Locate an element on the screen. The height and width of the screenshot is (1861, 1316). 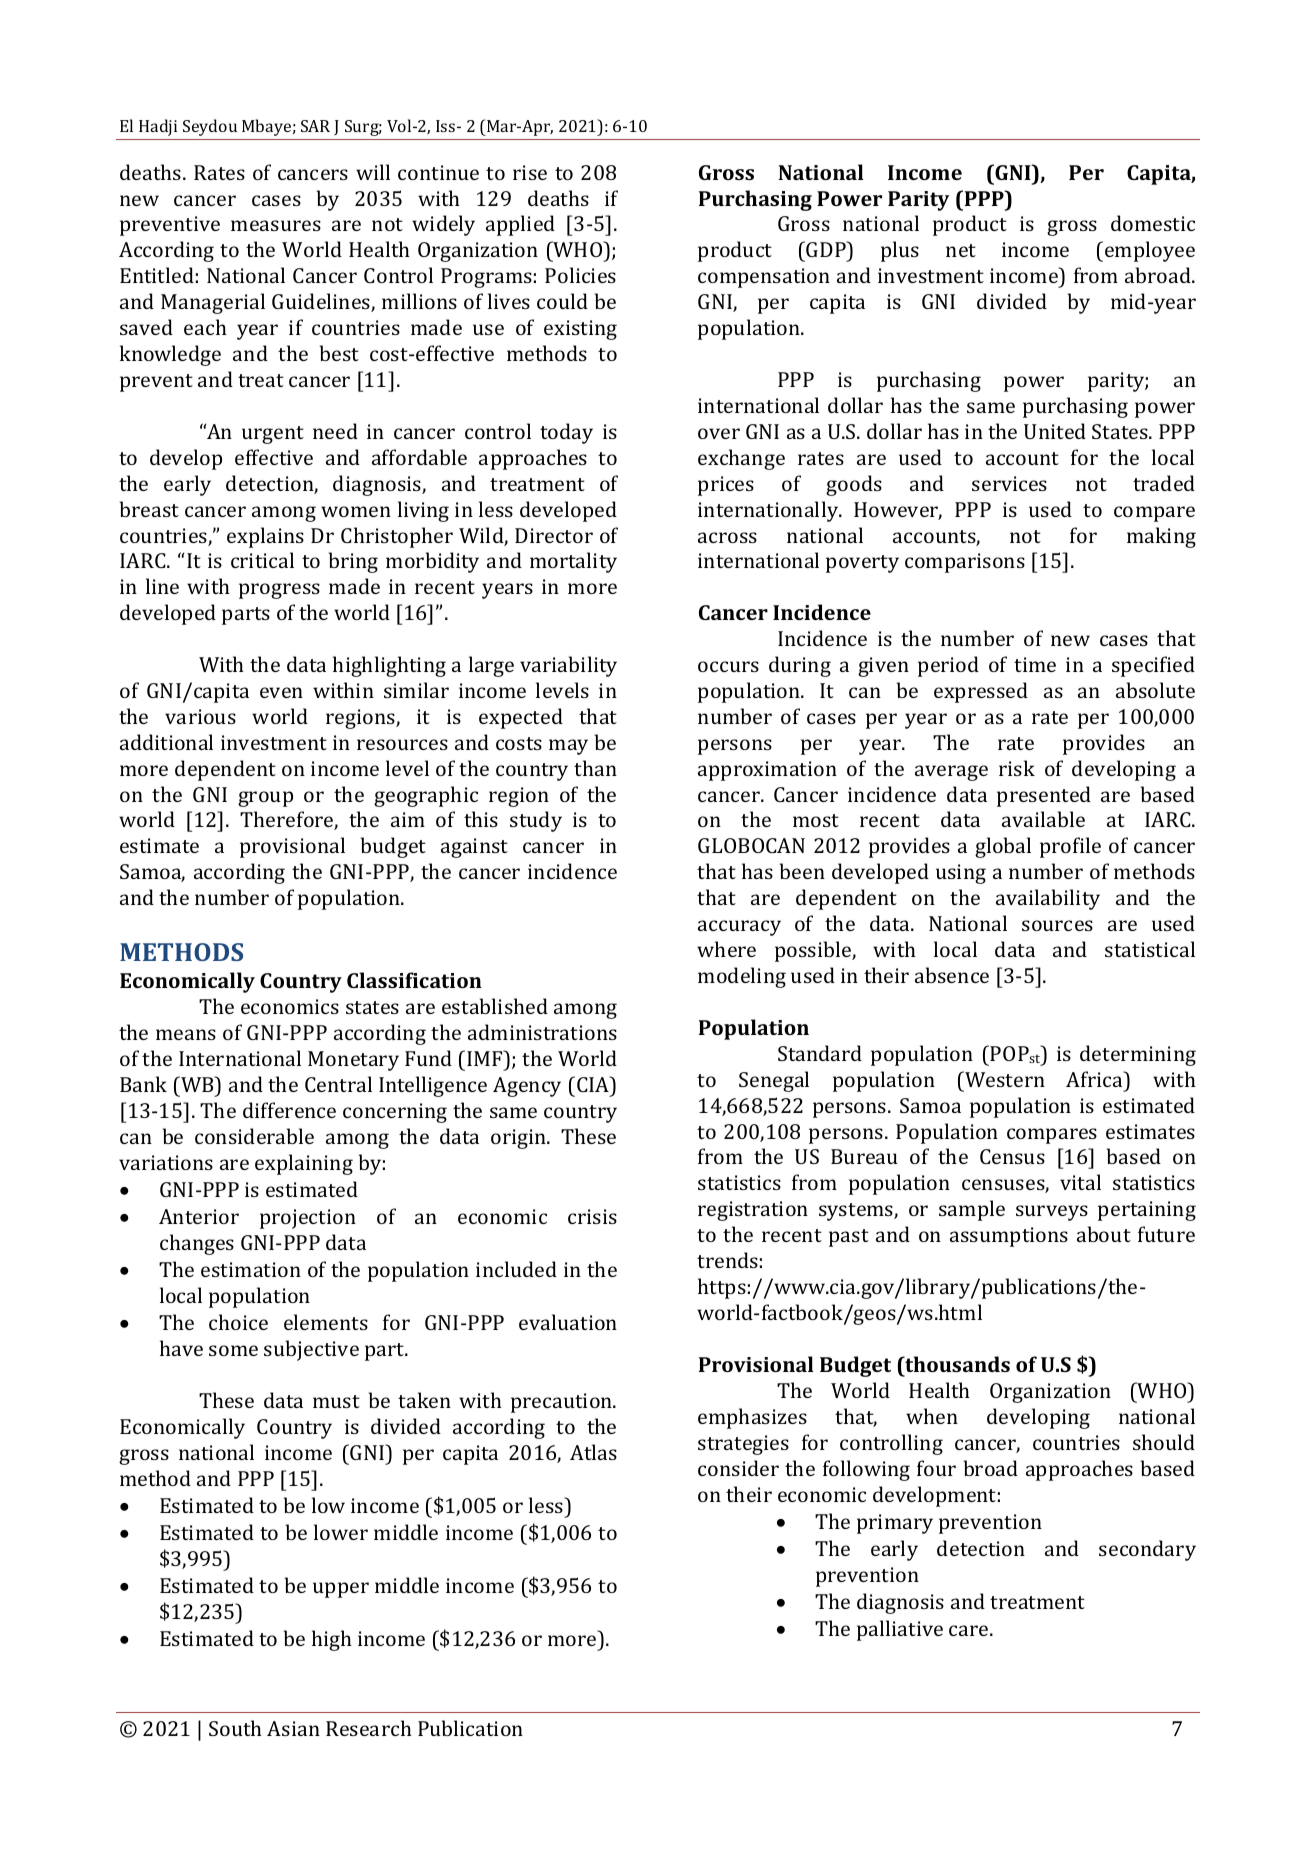
availability is located at coordinates (1048, 899).
